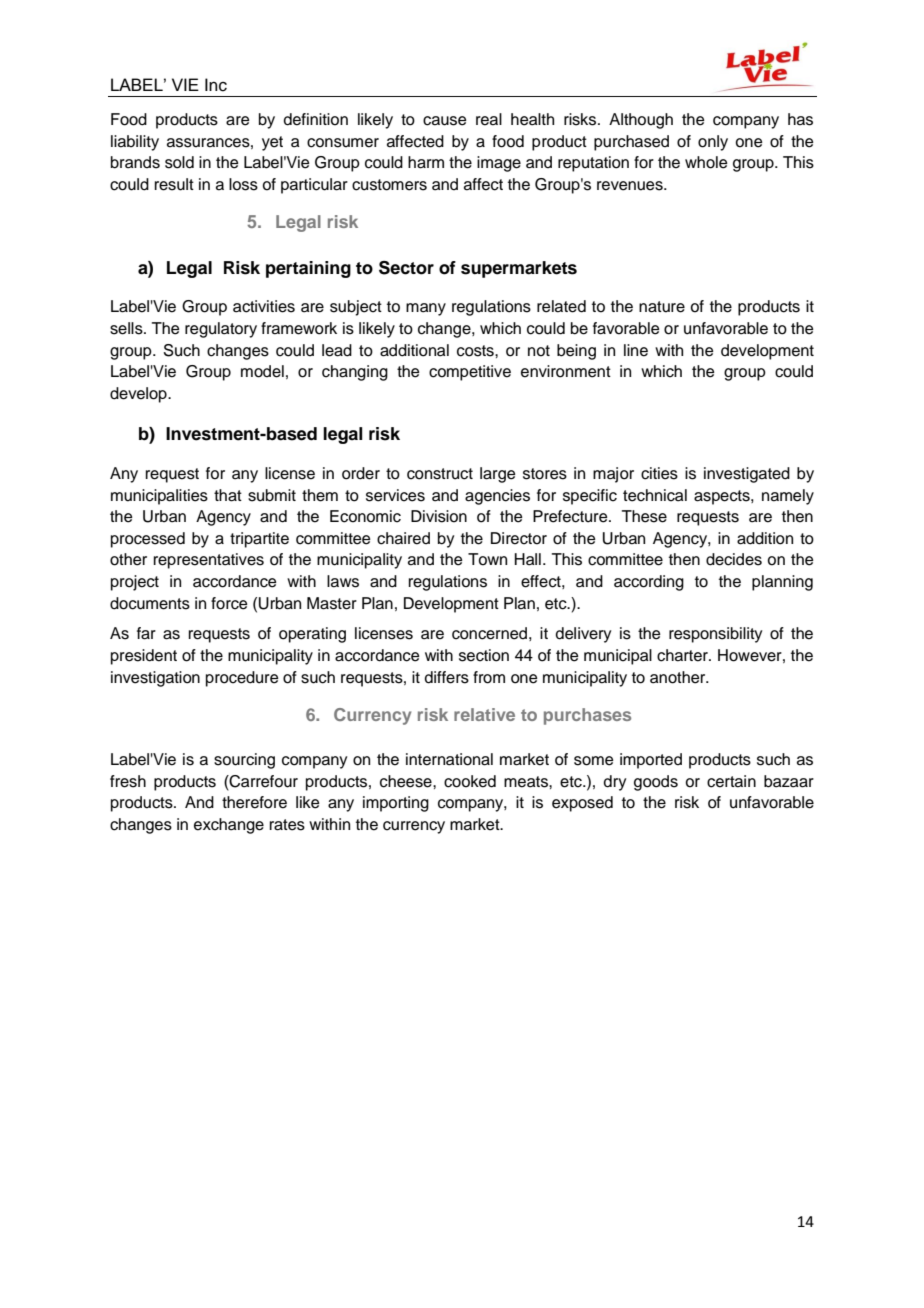  What do you see at coordinates (713, 143) in the screenshot?
I see `only` at bounding box center [713, 143].
